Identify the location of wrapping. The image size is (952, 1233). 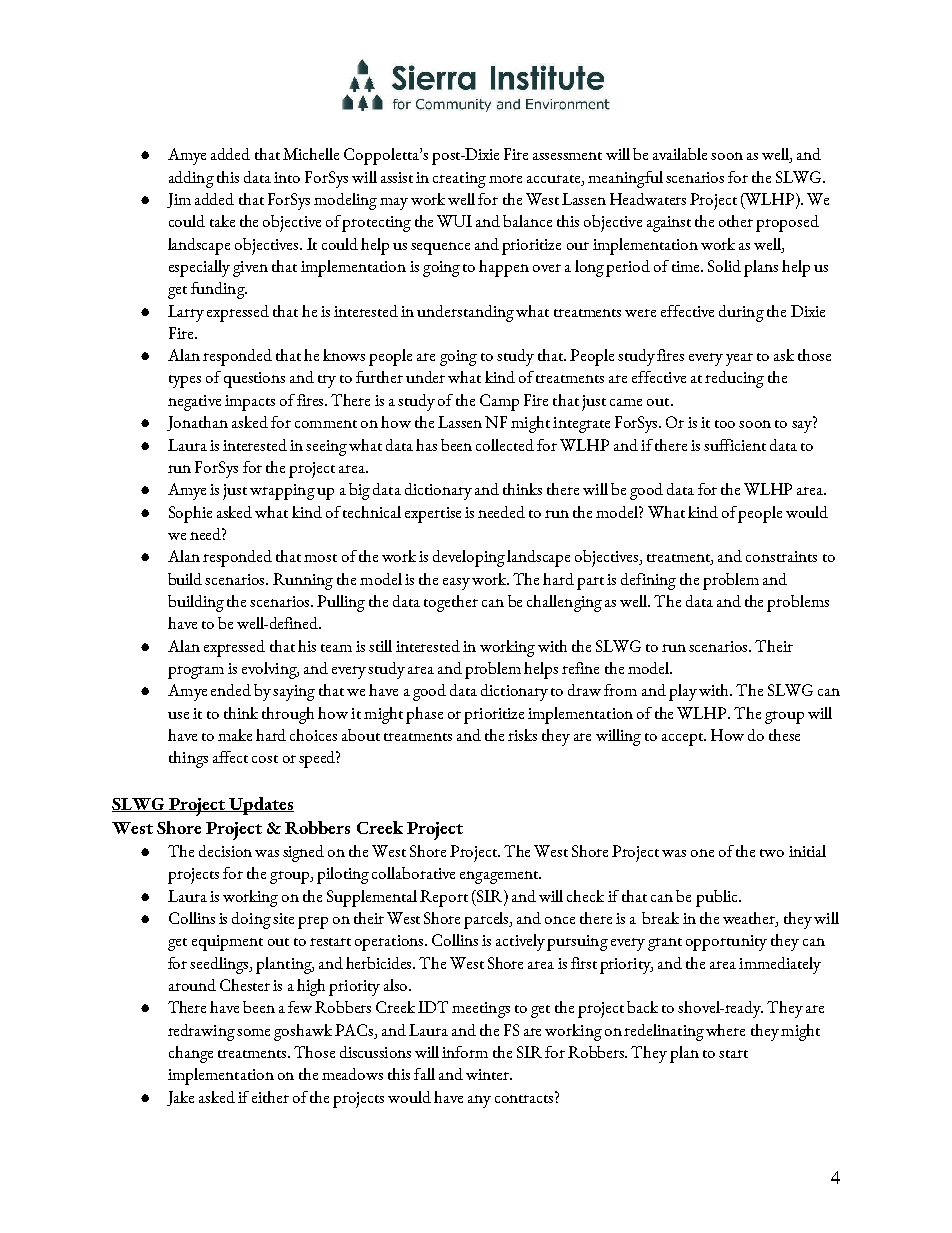
(282, 492).
